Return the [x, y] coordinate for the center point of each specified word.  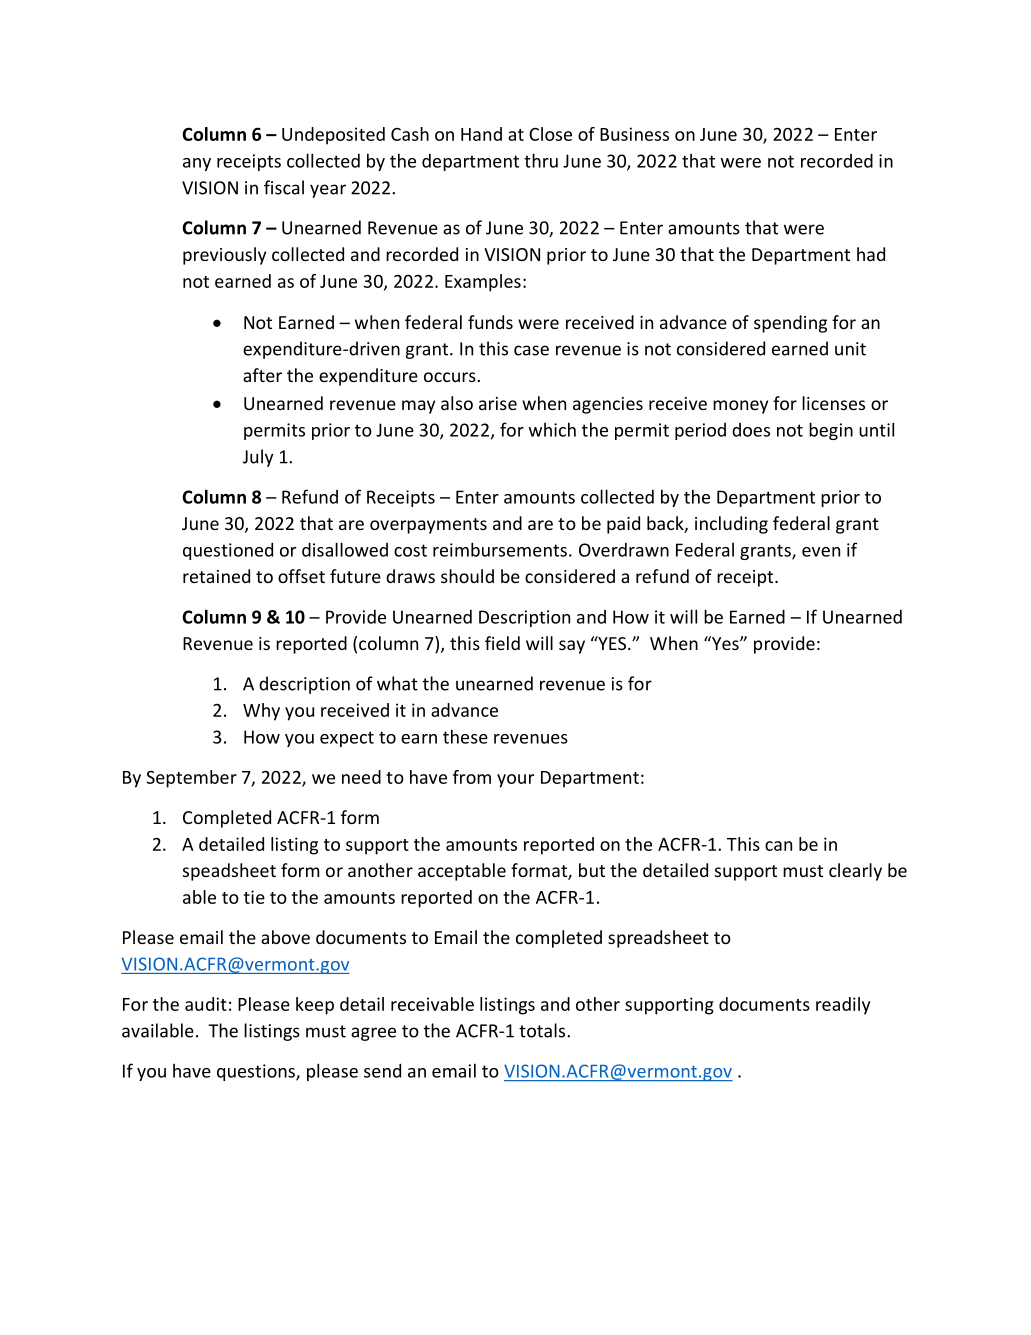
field [502, 643]
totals [543, 1030]
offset [301, 576]
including [731, 525]
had [871, 254]
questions [257, 1072]
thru [541, 160]
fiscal [284, 187]
